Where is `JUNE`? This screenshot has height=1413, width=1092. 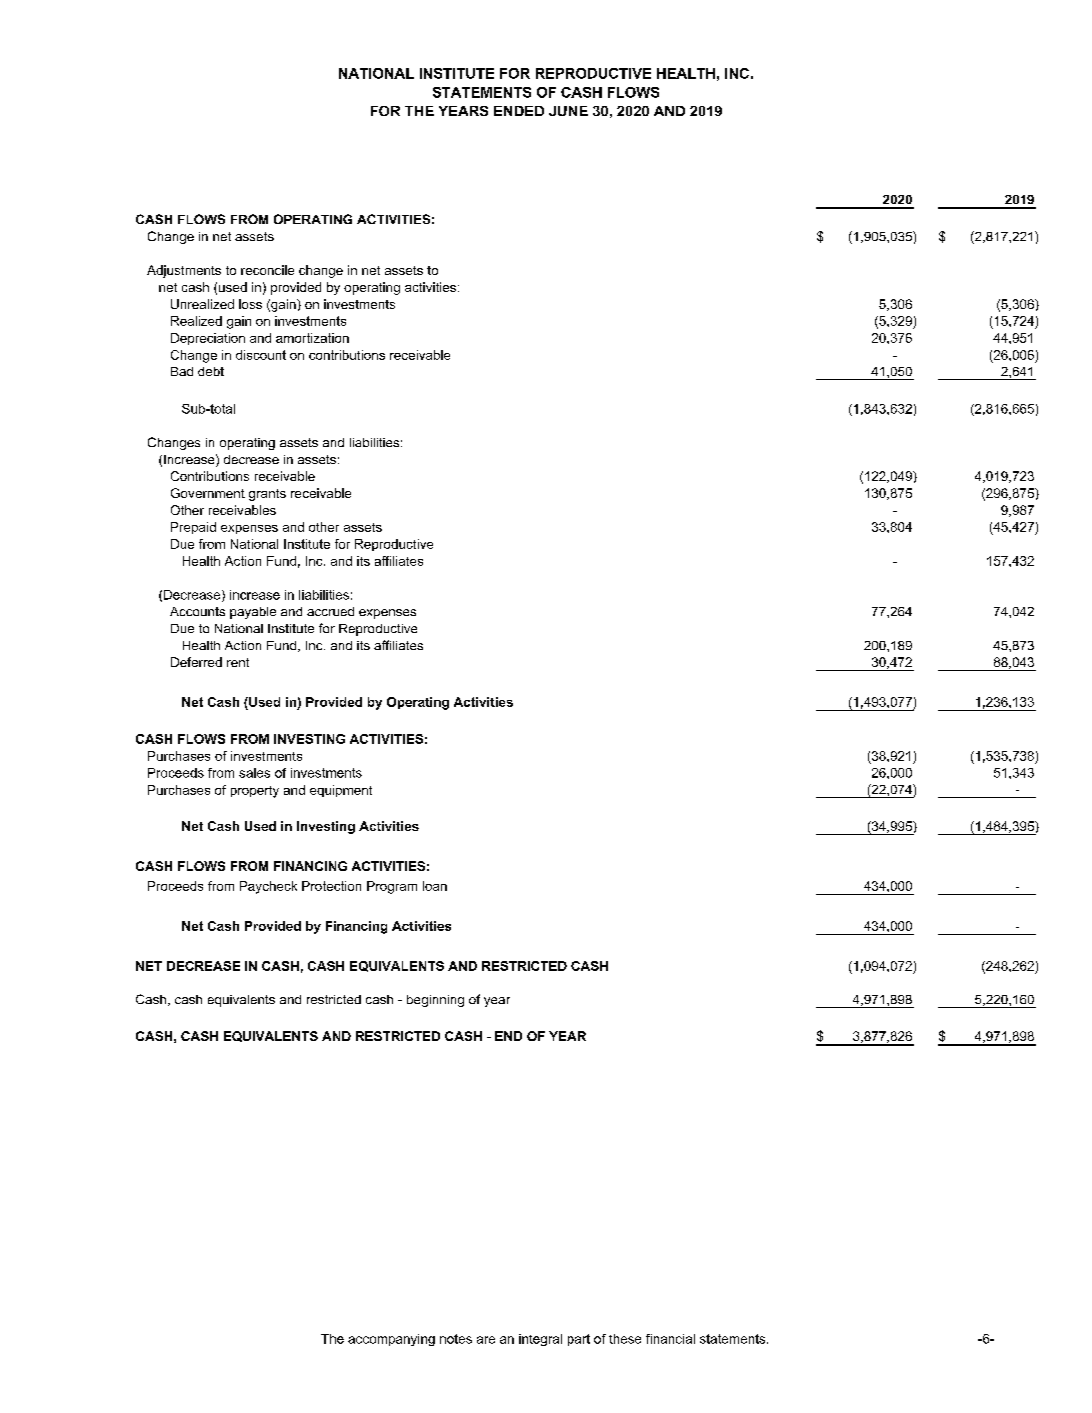
JUNE is located at coordinates (568, 111).
